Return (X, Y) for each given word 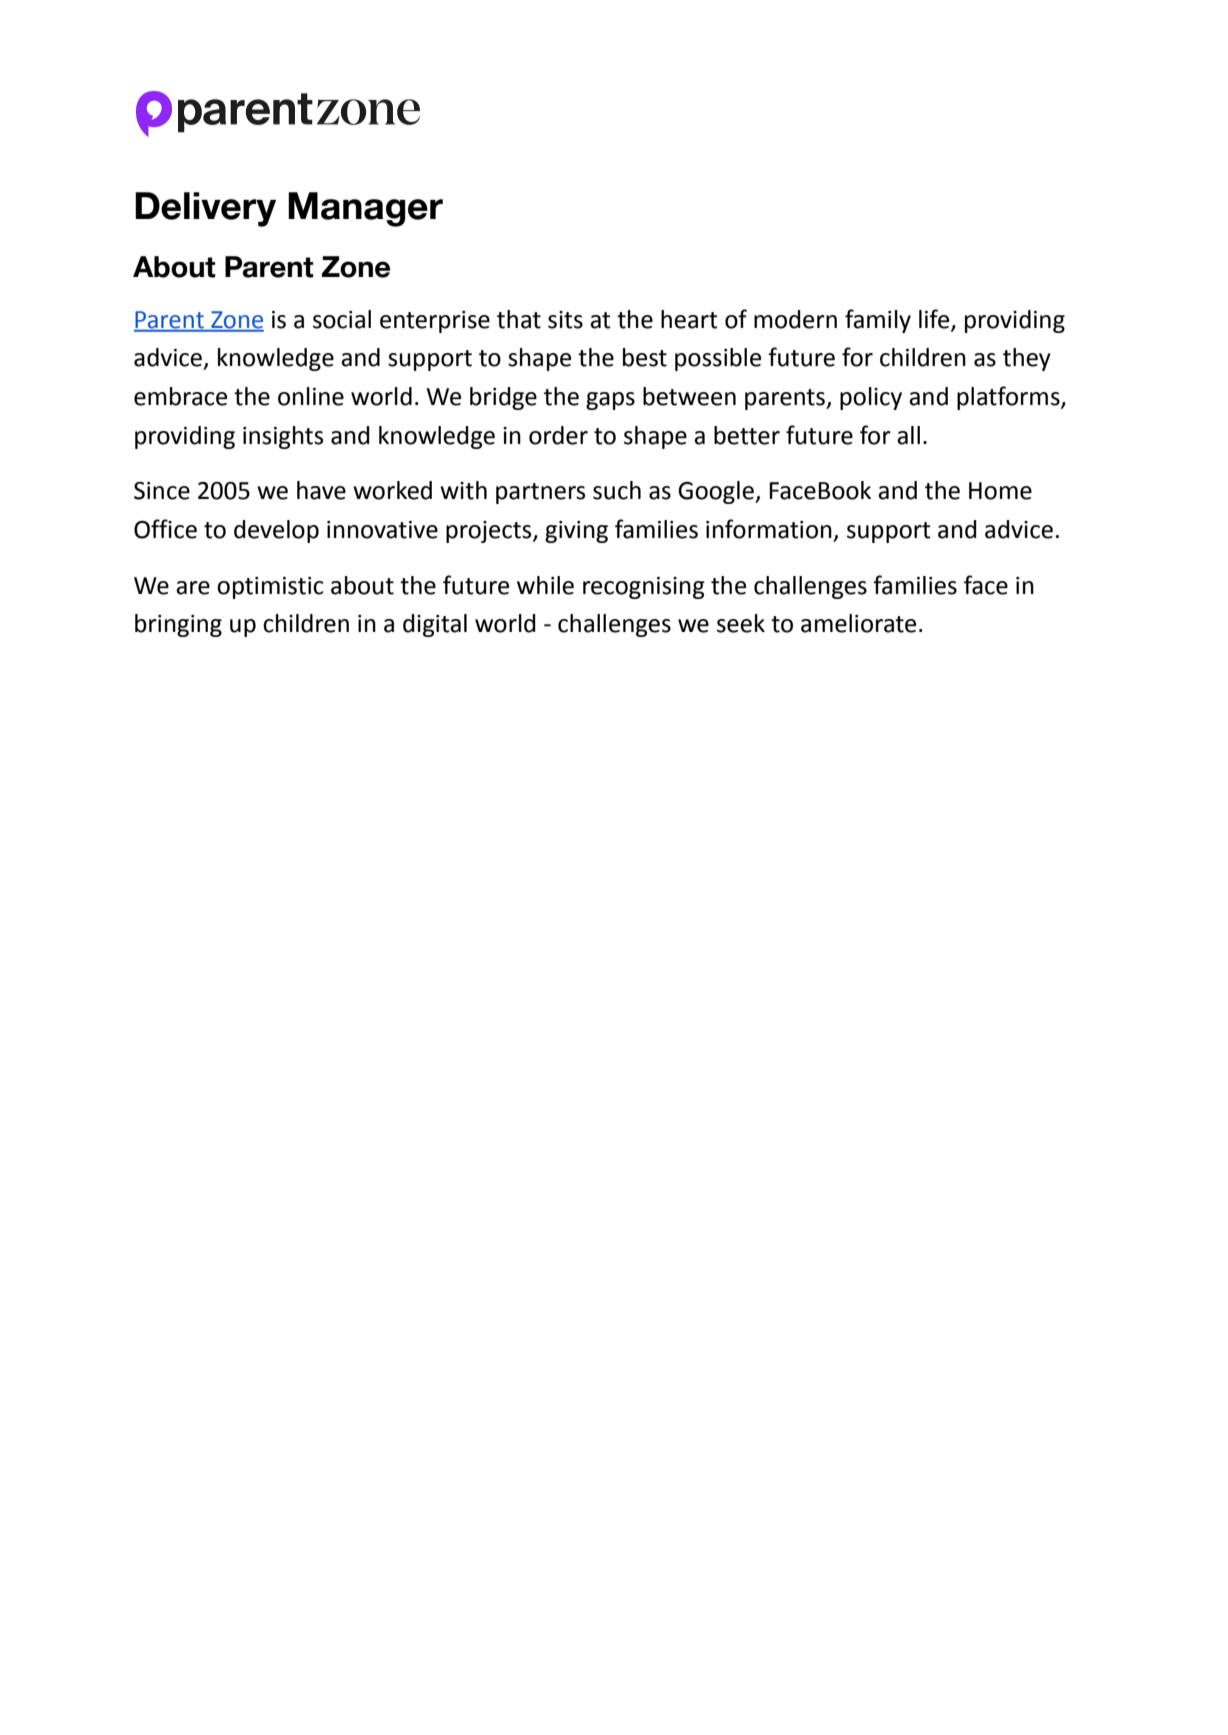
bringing (178, 625)
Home (1000, 491)
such (617, 490)
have (321, 490)
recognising (644, 588)
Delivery (205, 209)
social (342, 319)
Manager (365, 209)
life (935, 319)
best (645, 357)
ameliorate (858, 623)
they (1027, 359)
